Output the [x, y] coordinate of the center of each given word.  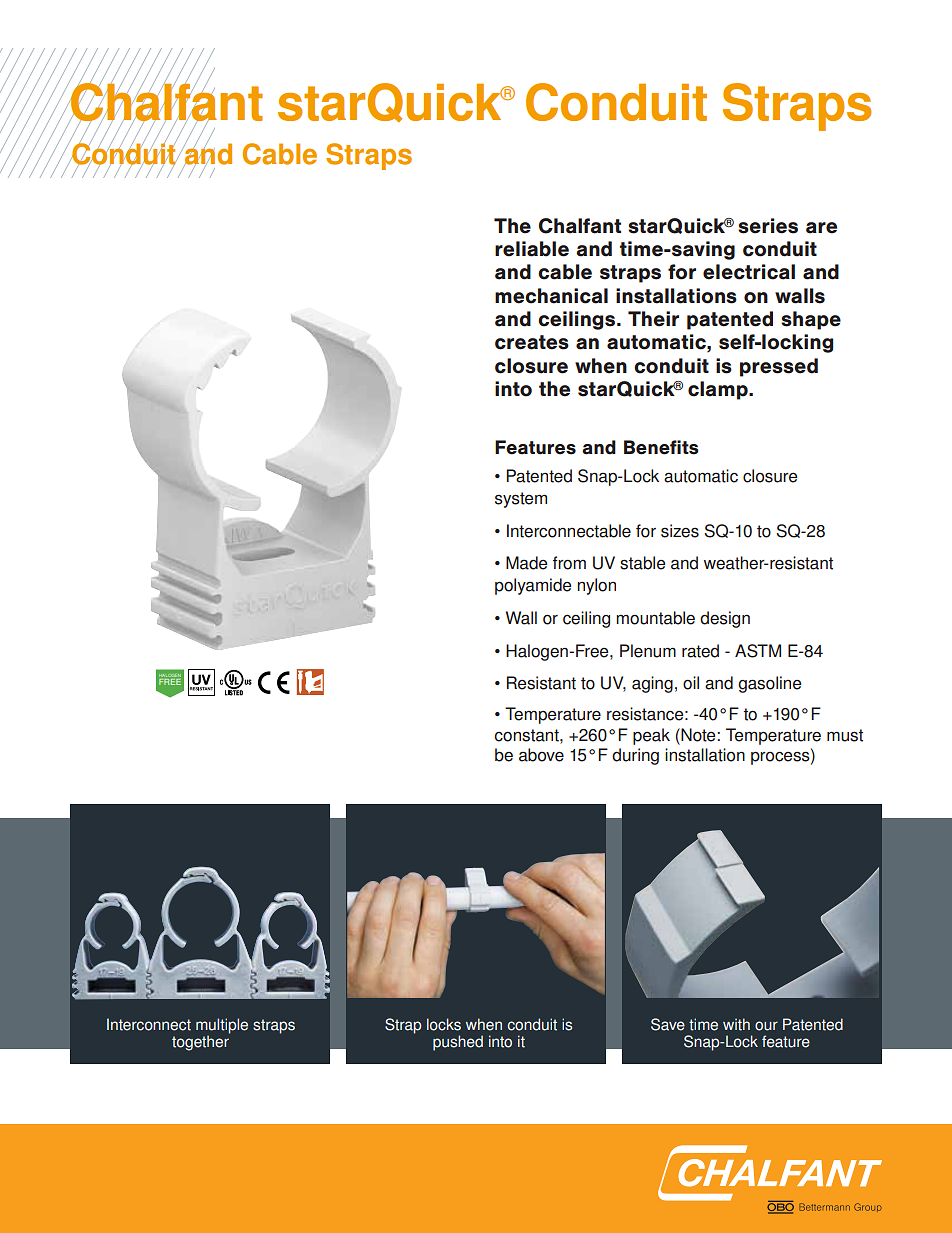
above [541, 755]
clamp [719, 390]
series [768, 226]
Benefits [661, 447]
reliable [532, 249]
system [521, 500]
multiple [222, 1027]
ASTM [758, 651]
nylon [596, 586]
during [635, 756]
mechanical [551, 296]
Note [697, 735]
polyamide [533, 586]
